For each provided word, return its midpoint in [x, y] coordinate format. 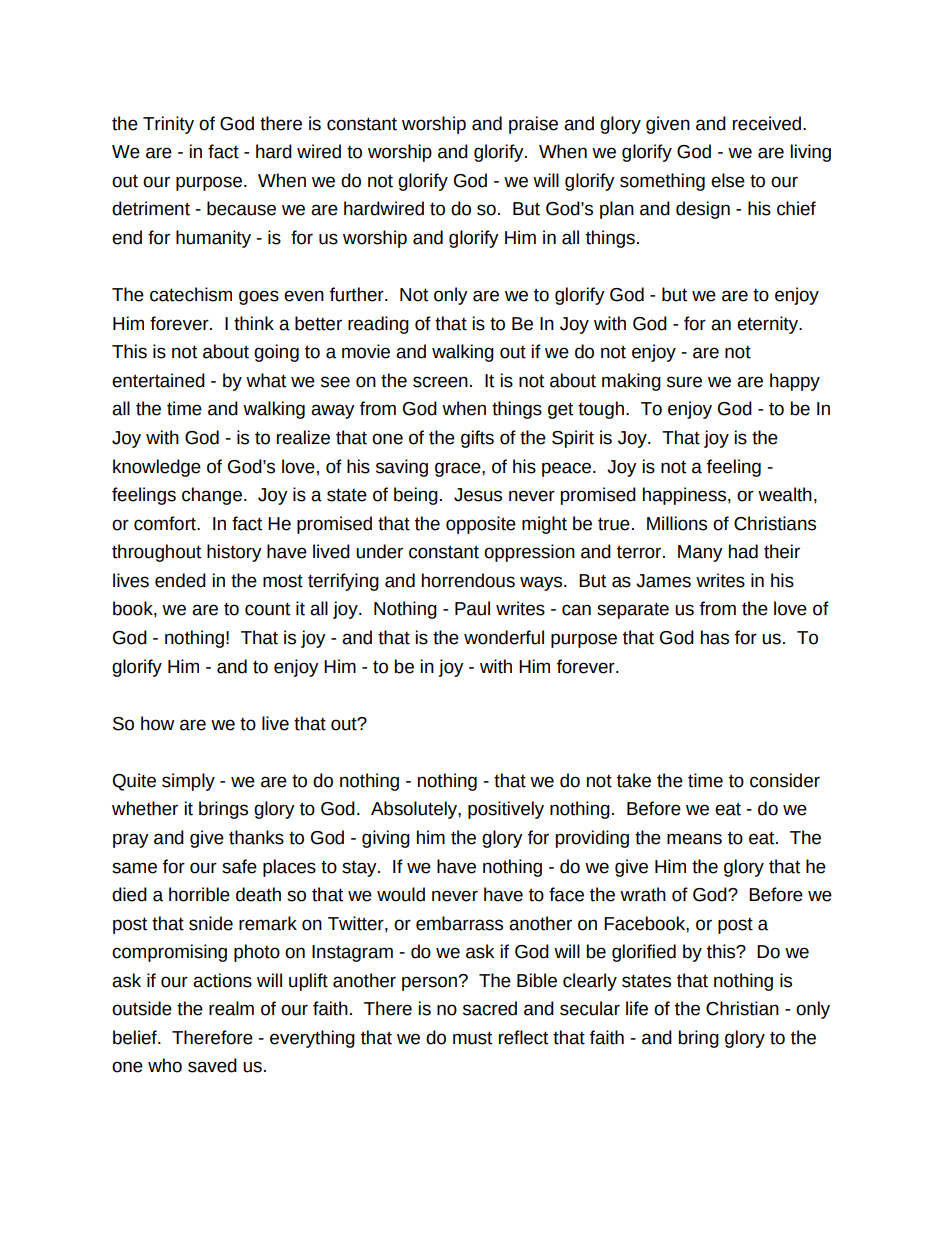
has [715, 637]
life [637, 1008]
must [472, 1038]
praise [533, 125]
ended [180, 580]
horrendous [468, 580]
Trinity [168, 125]
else [728, 180]
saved [212, 1065]
